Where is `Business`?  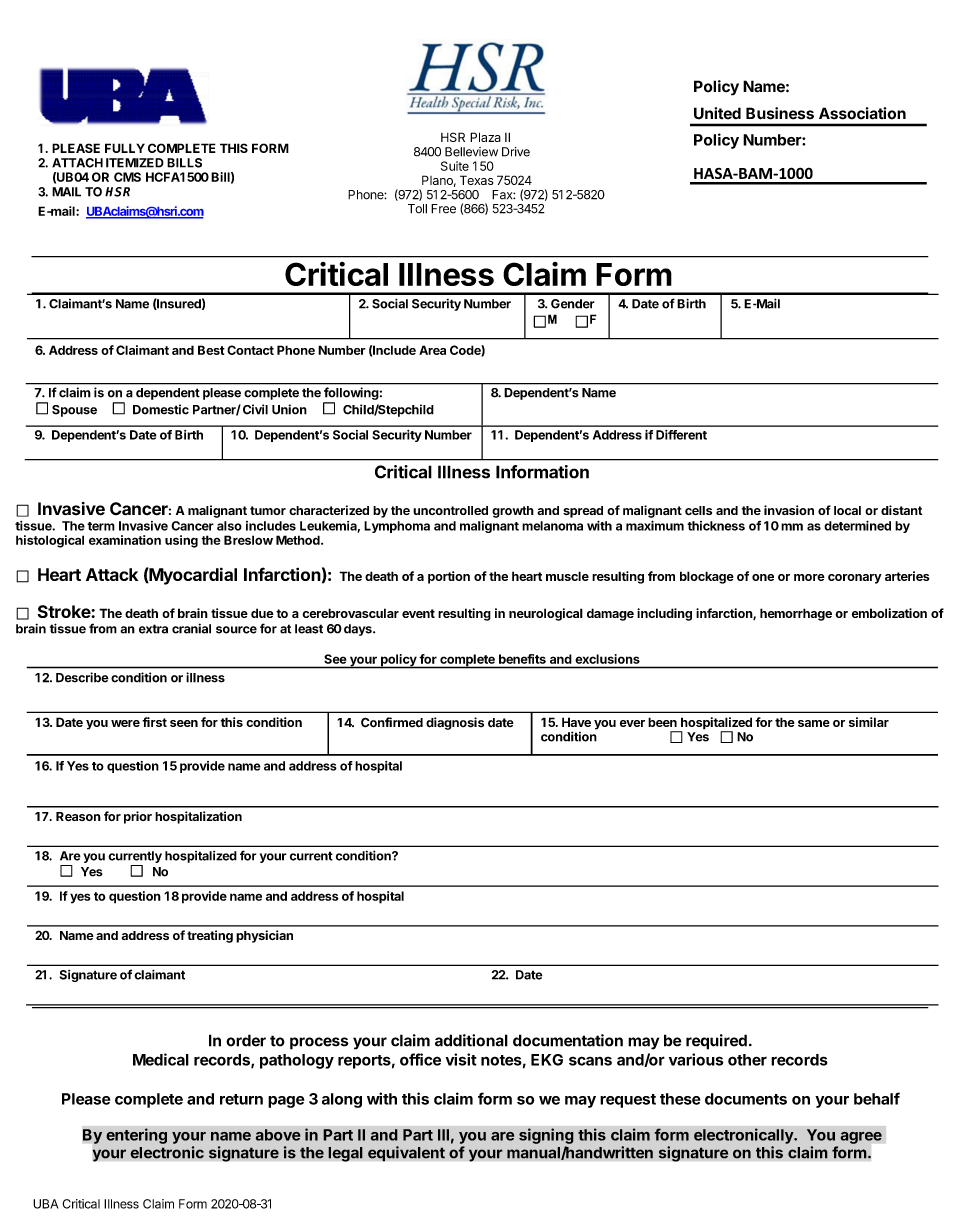
Business is located at coordinates (780, 113).
